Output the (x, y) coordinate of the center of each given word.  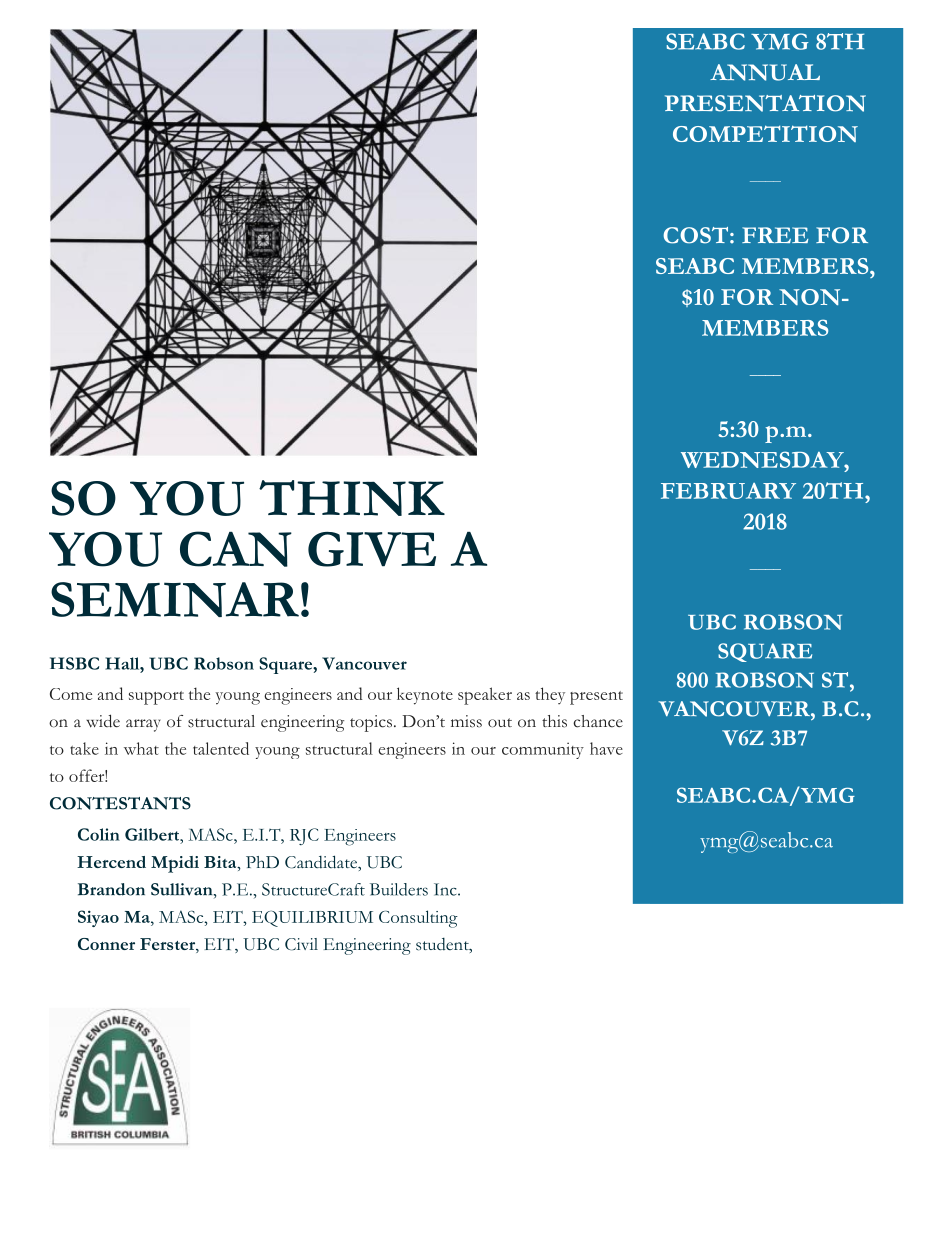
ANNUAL (765, 72)
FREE (775, 235)
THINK (352, 498)
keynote (425, 696)
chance (598, 721)
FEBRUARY (728, 491)
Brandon (111, 889)
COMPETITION (765, 133)
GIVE (372, 549)
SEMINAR (175, 599)
